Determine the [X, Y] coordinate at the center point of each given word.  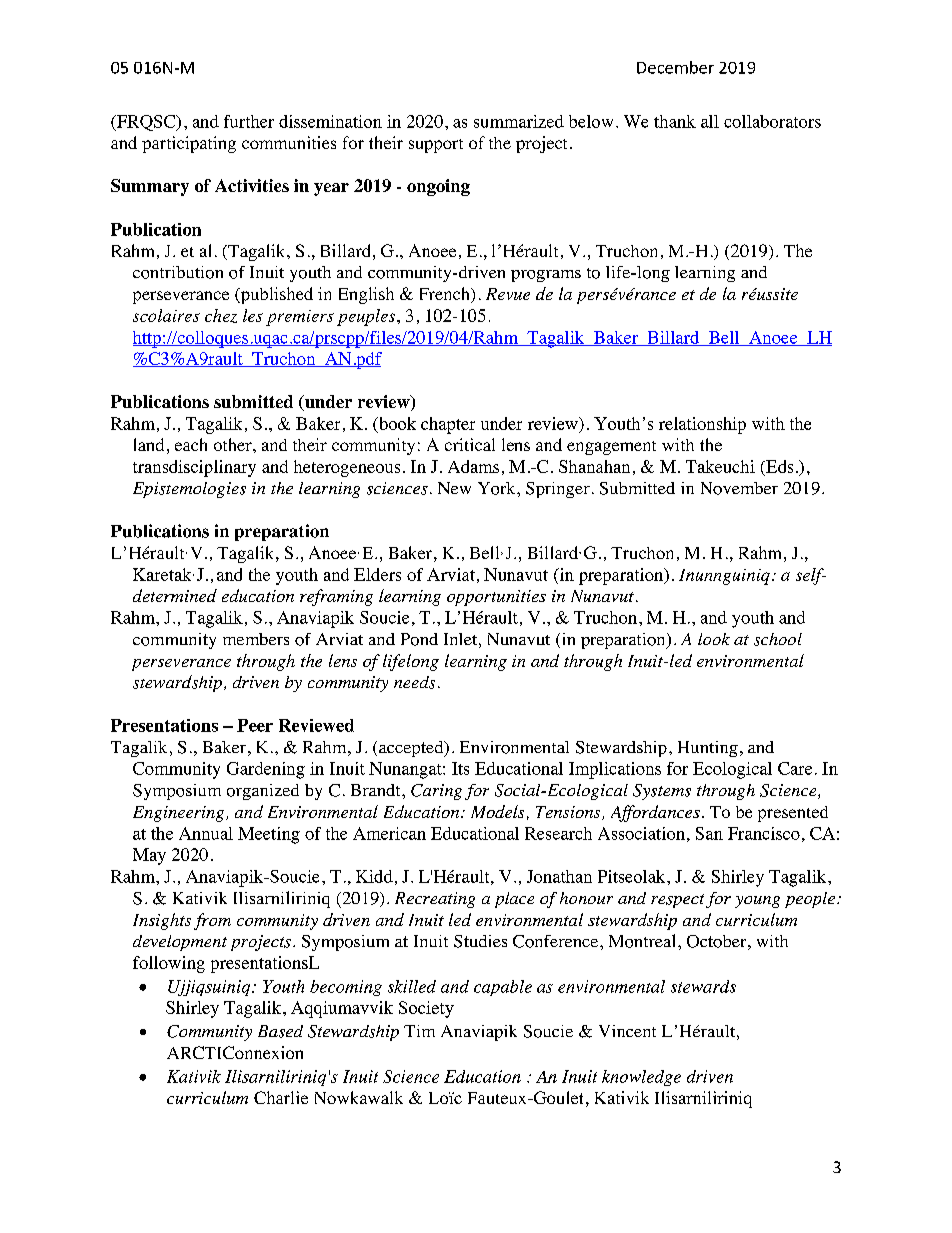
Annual [206, 833]
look [714, 639]
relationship [702, 425]
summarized [519, 121]
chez [221, 316]
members [256, 639]
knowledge [641, 1078]
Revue [508, 294]
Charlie [281, 1097]
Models [497, 811]
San [709, 833]
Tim [419, 1031]
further [249, 121]
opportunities [496, 598]
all [710, 121]
